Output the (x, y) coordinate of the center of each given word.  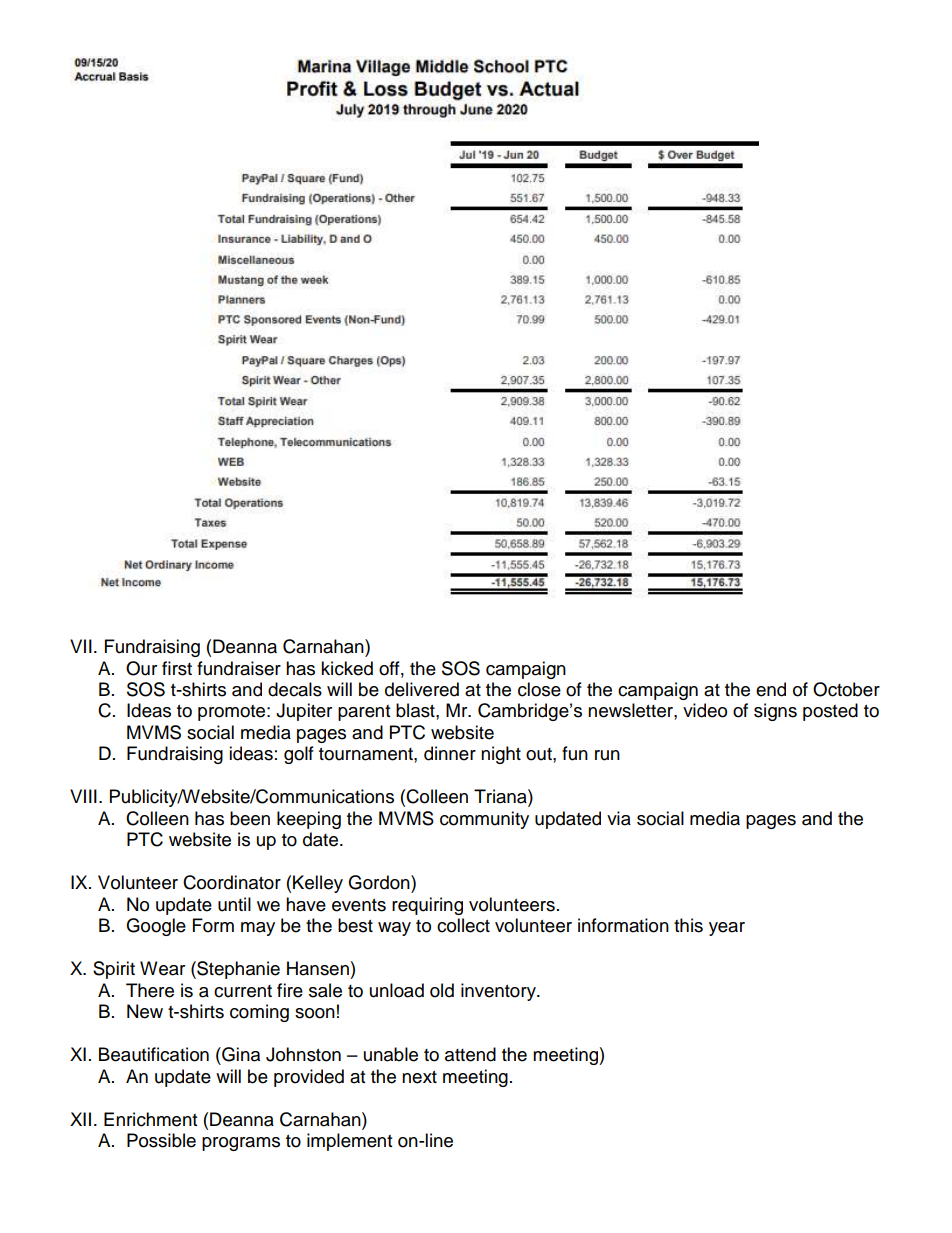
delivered (422, 689)
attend (470, 1054)
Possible (161, 1140)
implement (349, 1142)
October (846, 689)
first (177, 668)
